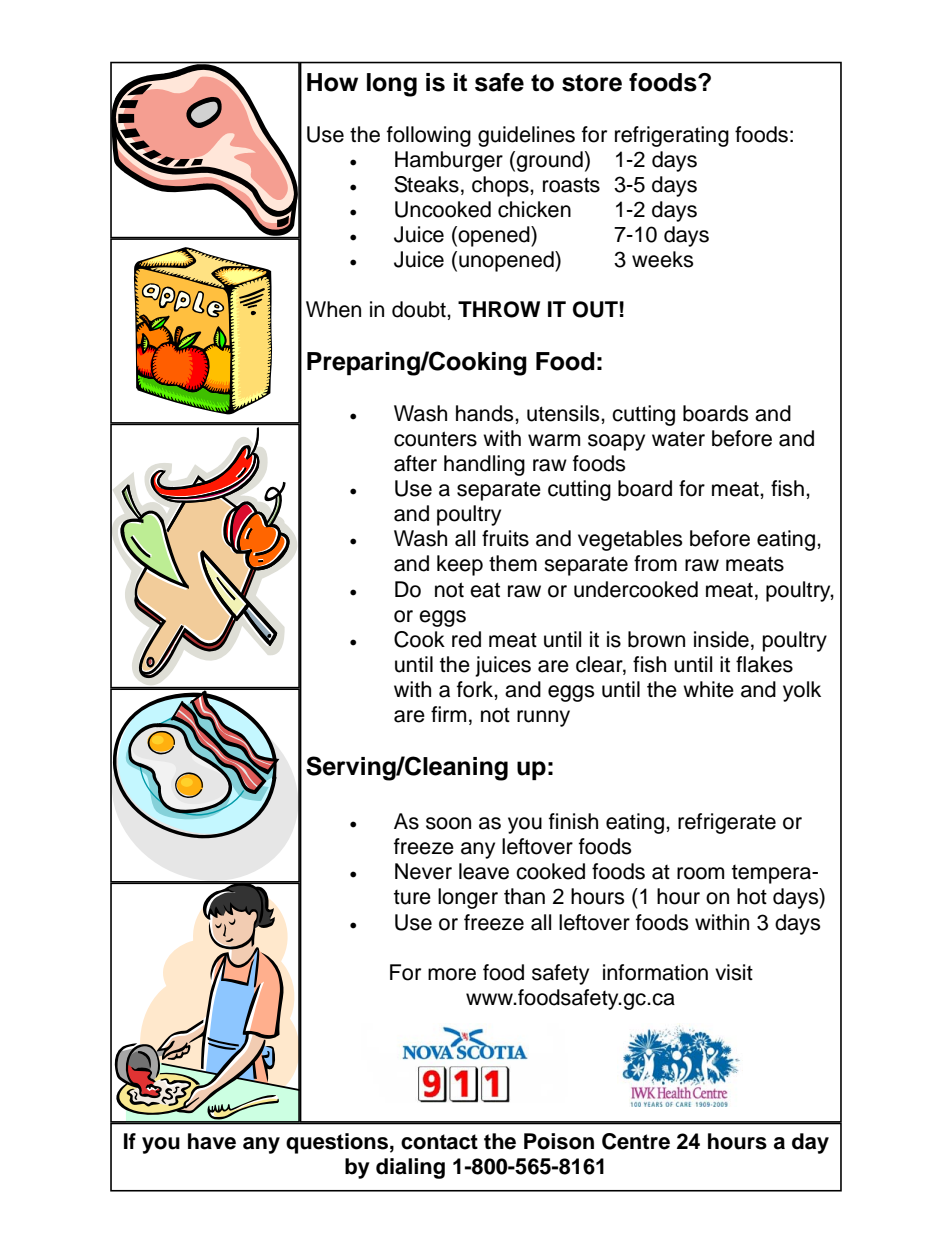  Describe the element at coordinates (672, 136) in the screenshot. I see `refrigerating` at that location.
